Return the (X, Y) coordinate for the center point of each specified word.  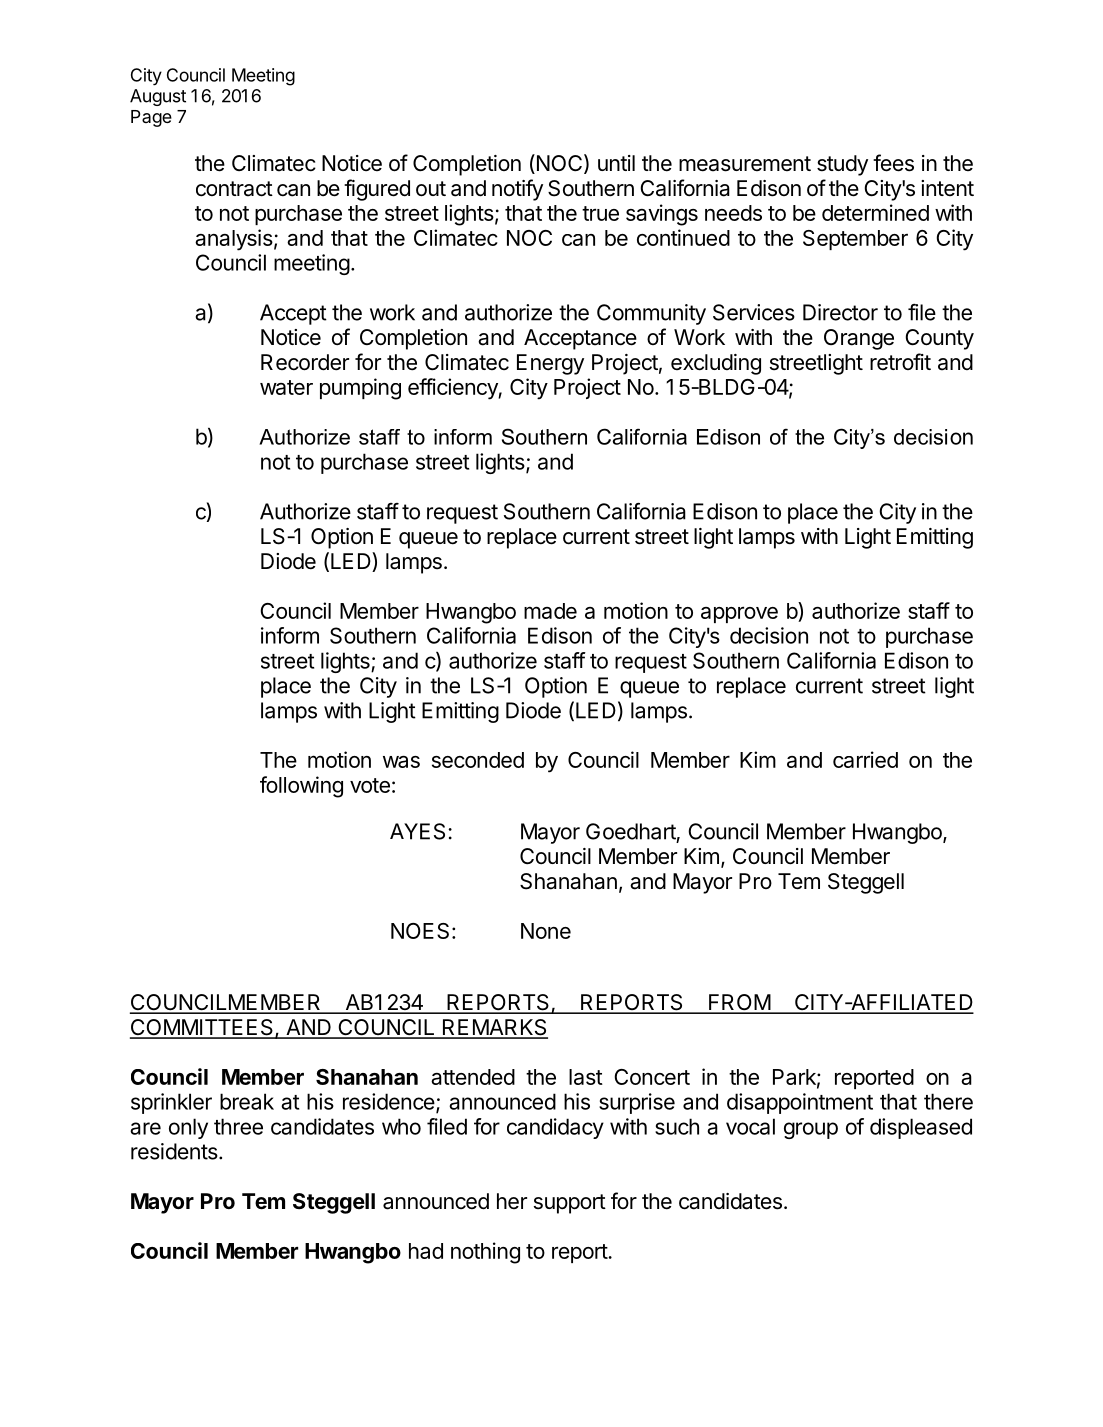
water (286, 387)
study (842, 165)
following (301, 787)
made (550, 611)
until (616, 163)
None (546, 931)
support (570, 1204)
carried (865, 759)
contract (234, 189)
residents (174, 1151)
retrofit (900, 361)
